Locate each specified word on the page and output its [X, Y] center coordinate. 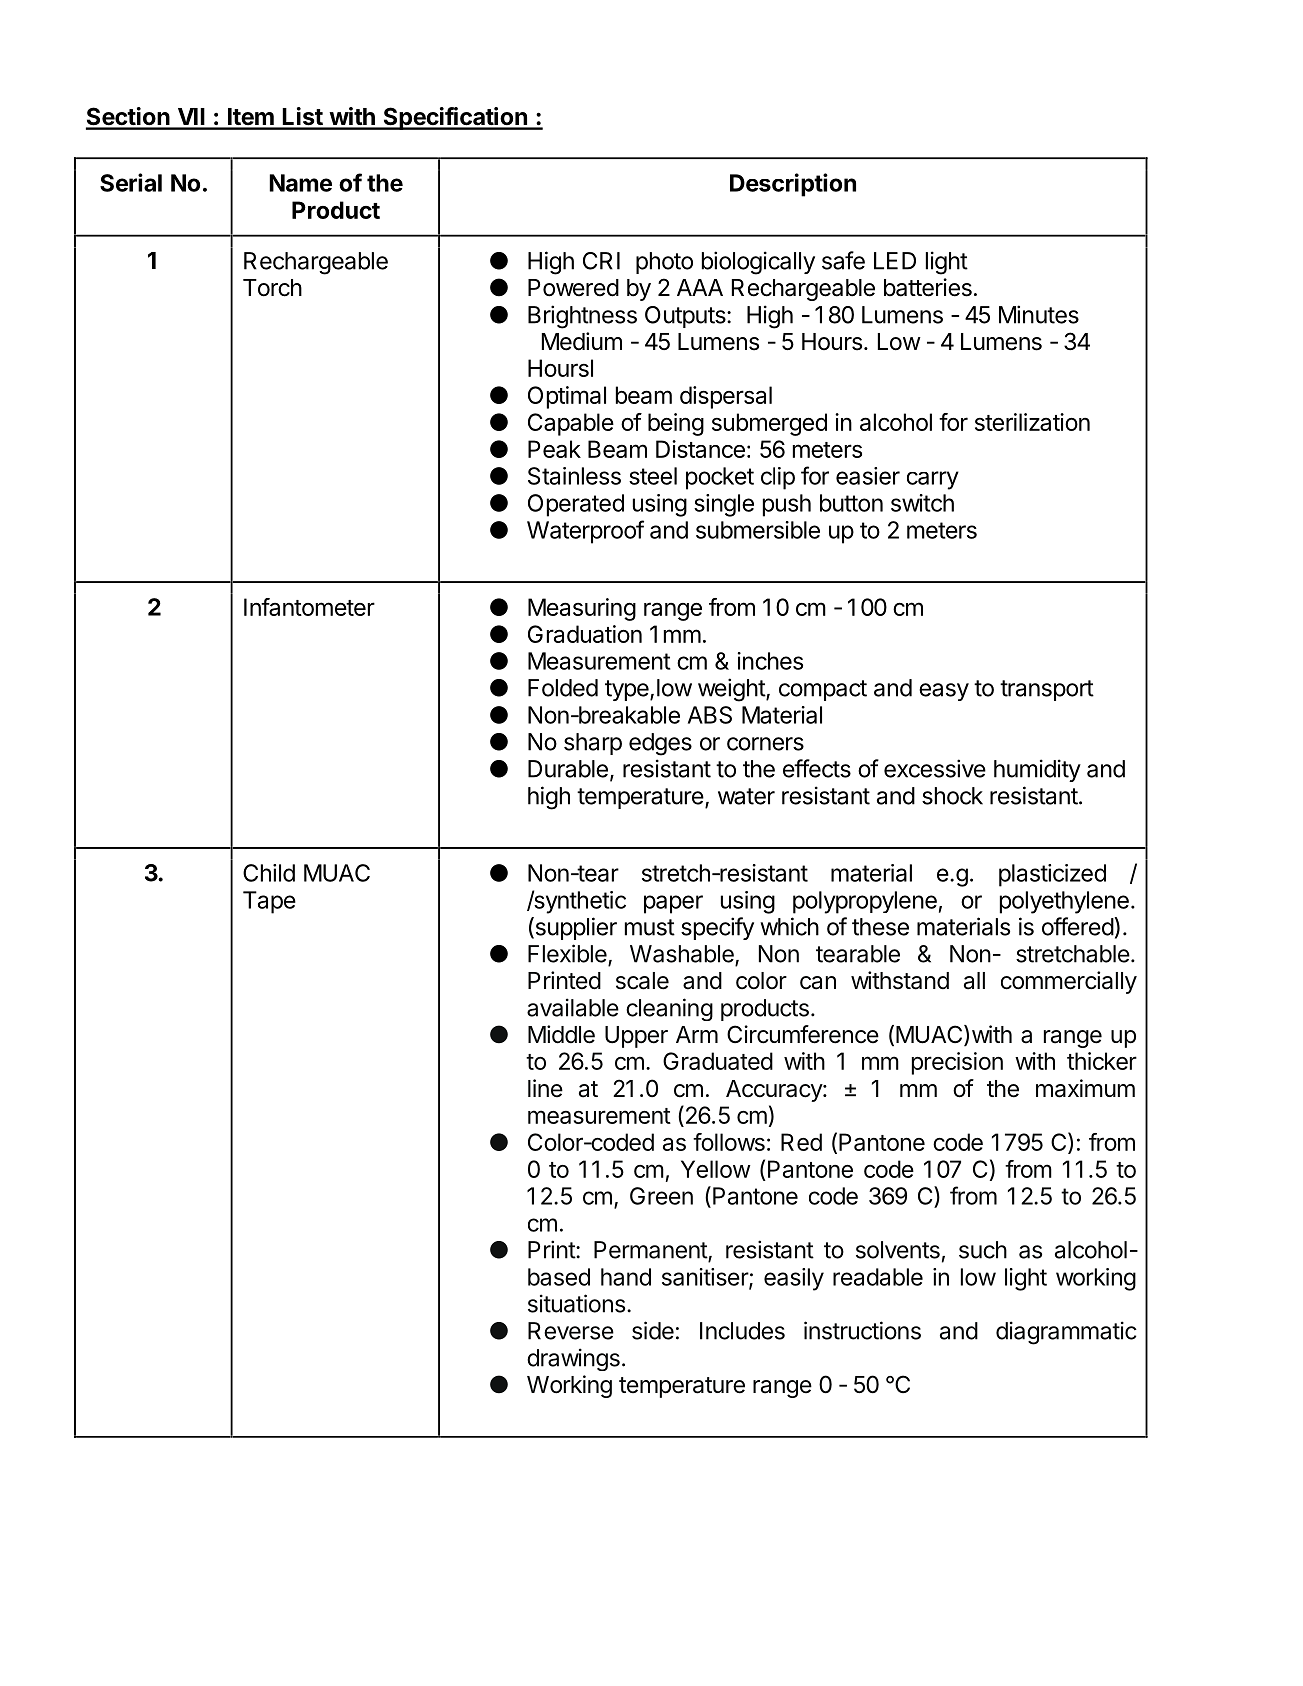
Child [269, 873]
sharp [593, 744]
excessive [935, 768]
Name [300, 183]
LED [895, 261]
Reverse [571, 1331]
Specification [455, 118]
